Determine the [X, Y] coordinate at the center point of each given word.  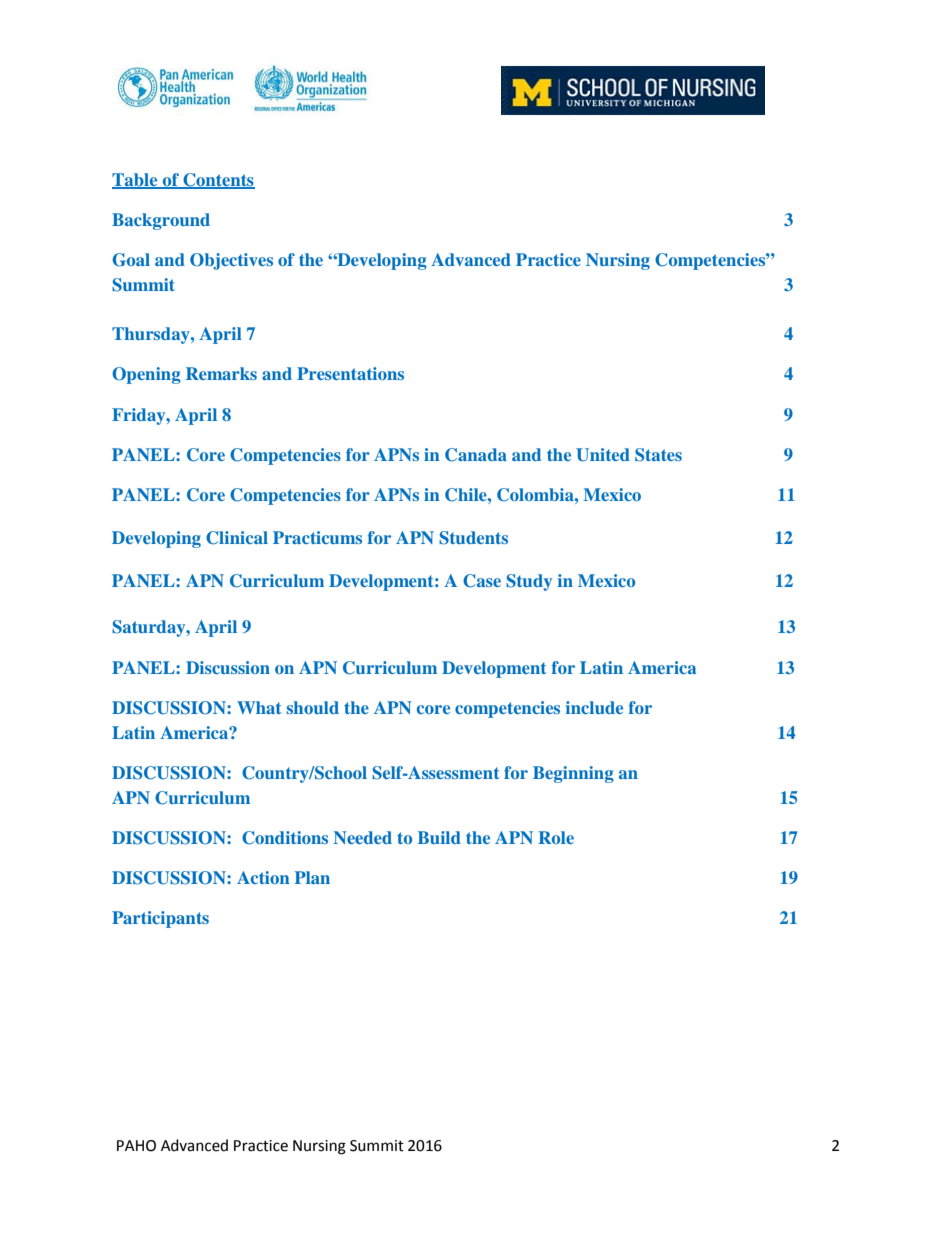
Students [473, 538]
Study [529, 582]
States [658, 455]
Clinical [237, 538]
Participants [160, 919]
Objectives [231, 261]
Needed [363, 837]
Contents [218, 180]
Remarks [221, 373]
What [259, 707]
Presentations [350, 373]
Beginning [573, 774]
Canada [476, 455]
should [313, 707]
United [603, 455]
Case [482, 581]
